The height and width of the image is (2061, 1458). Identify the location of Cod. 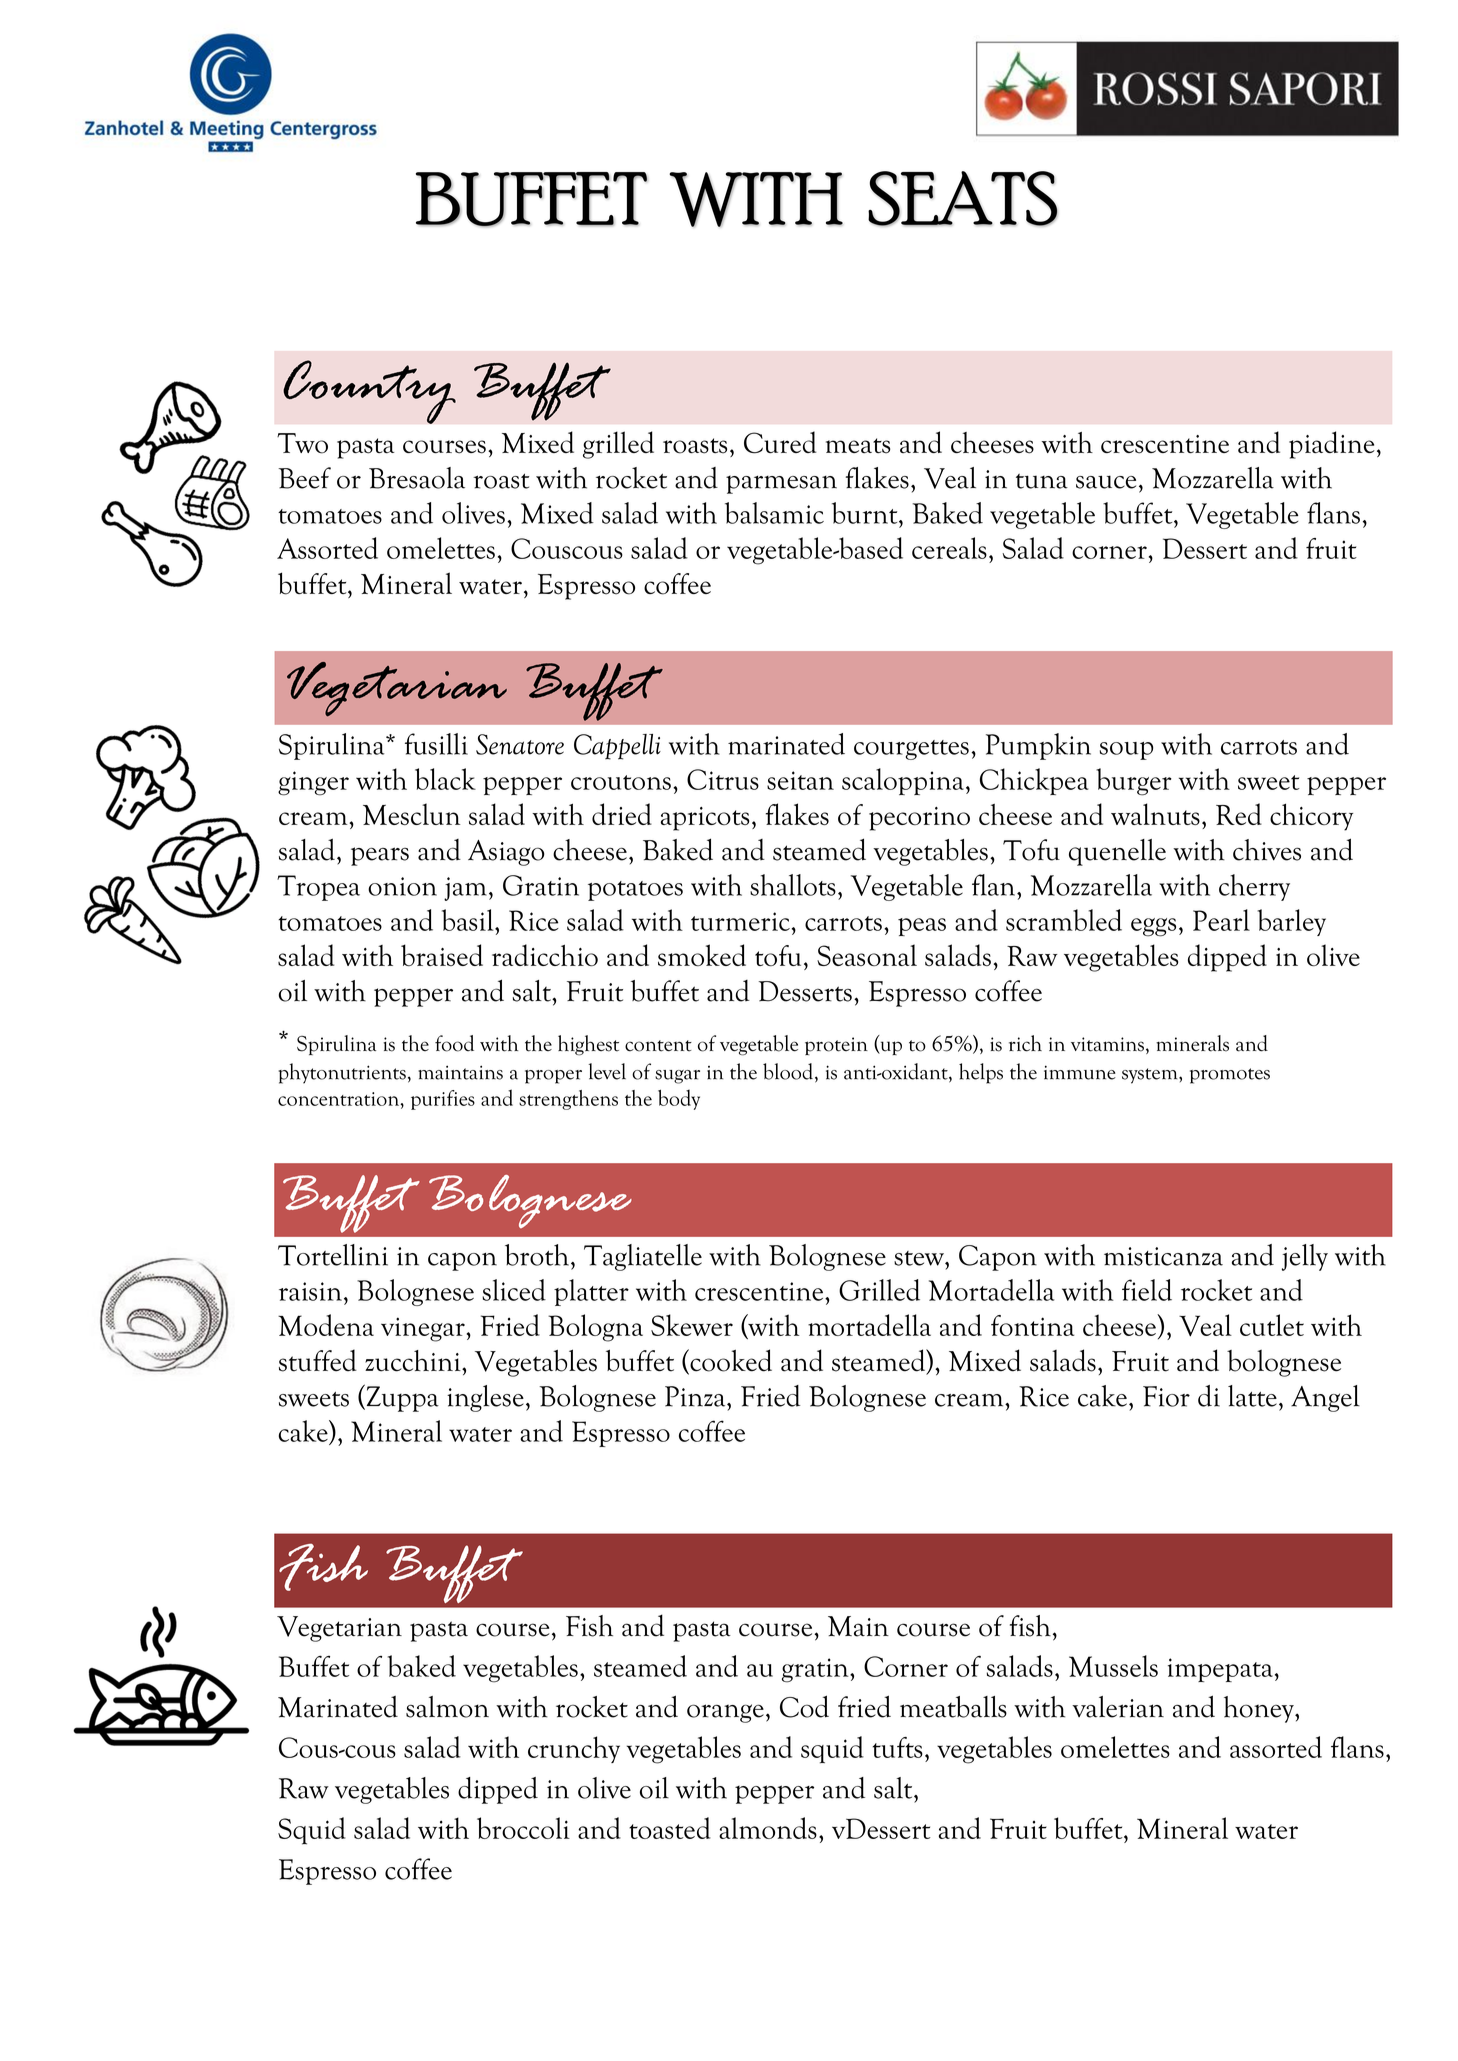
(804, 1706).
